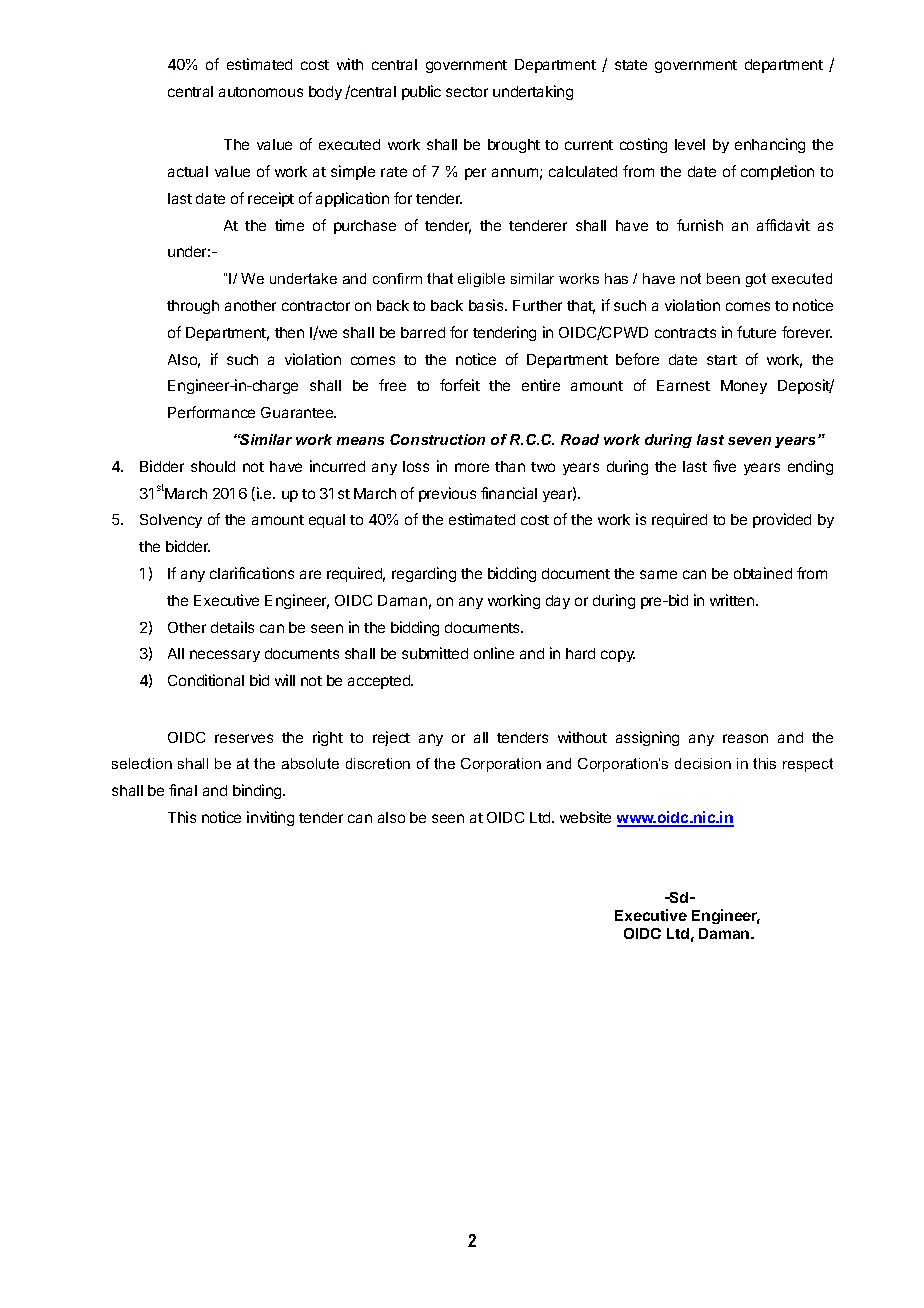  I want to click on discretion, so click(378, 763).
